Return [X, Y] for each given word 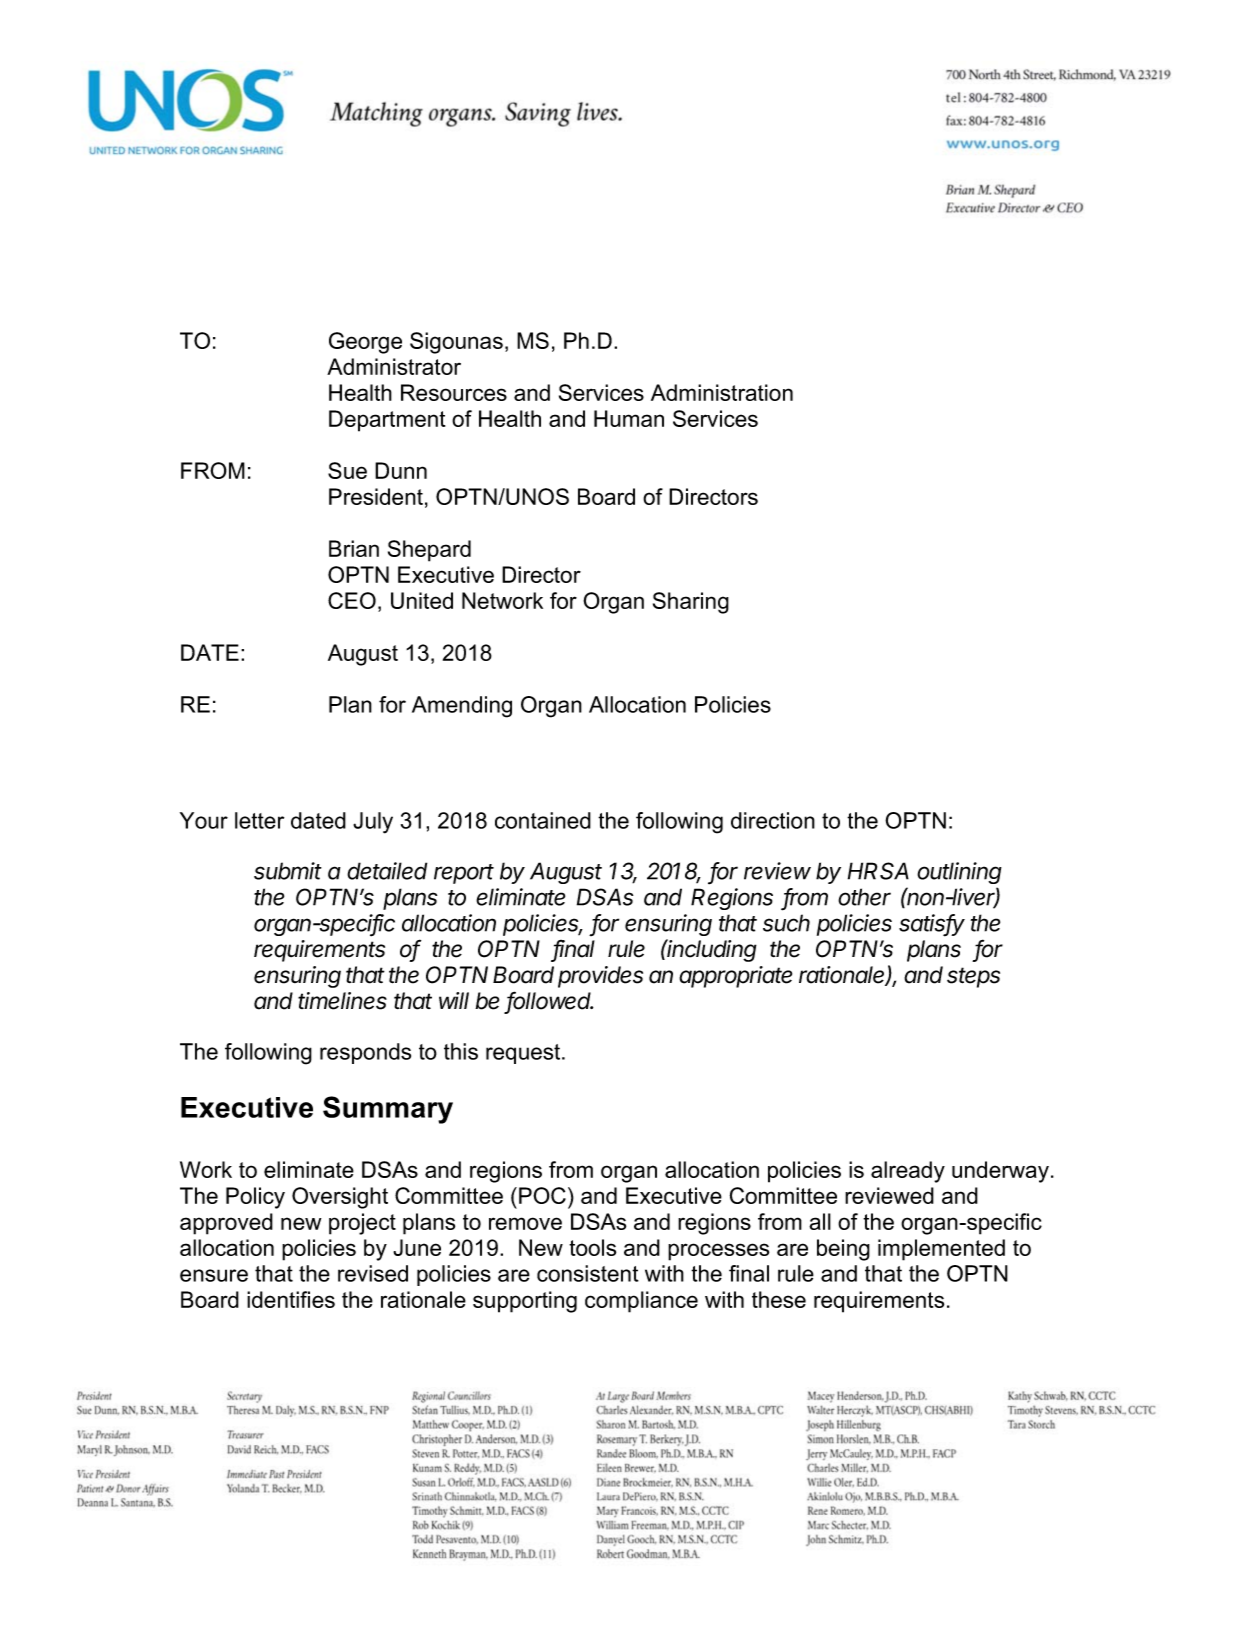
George [365, 343]
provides [600, 977]
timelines [342, 1001]
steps [973, 977]
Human [629, 418]
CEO [352, 600]
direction [773, 820]
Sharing [691, 603]
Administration [722, 392]
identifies [291, 1299]
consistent [588, 1273]
